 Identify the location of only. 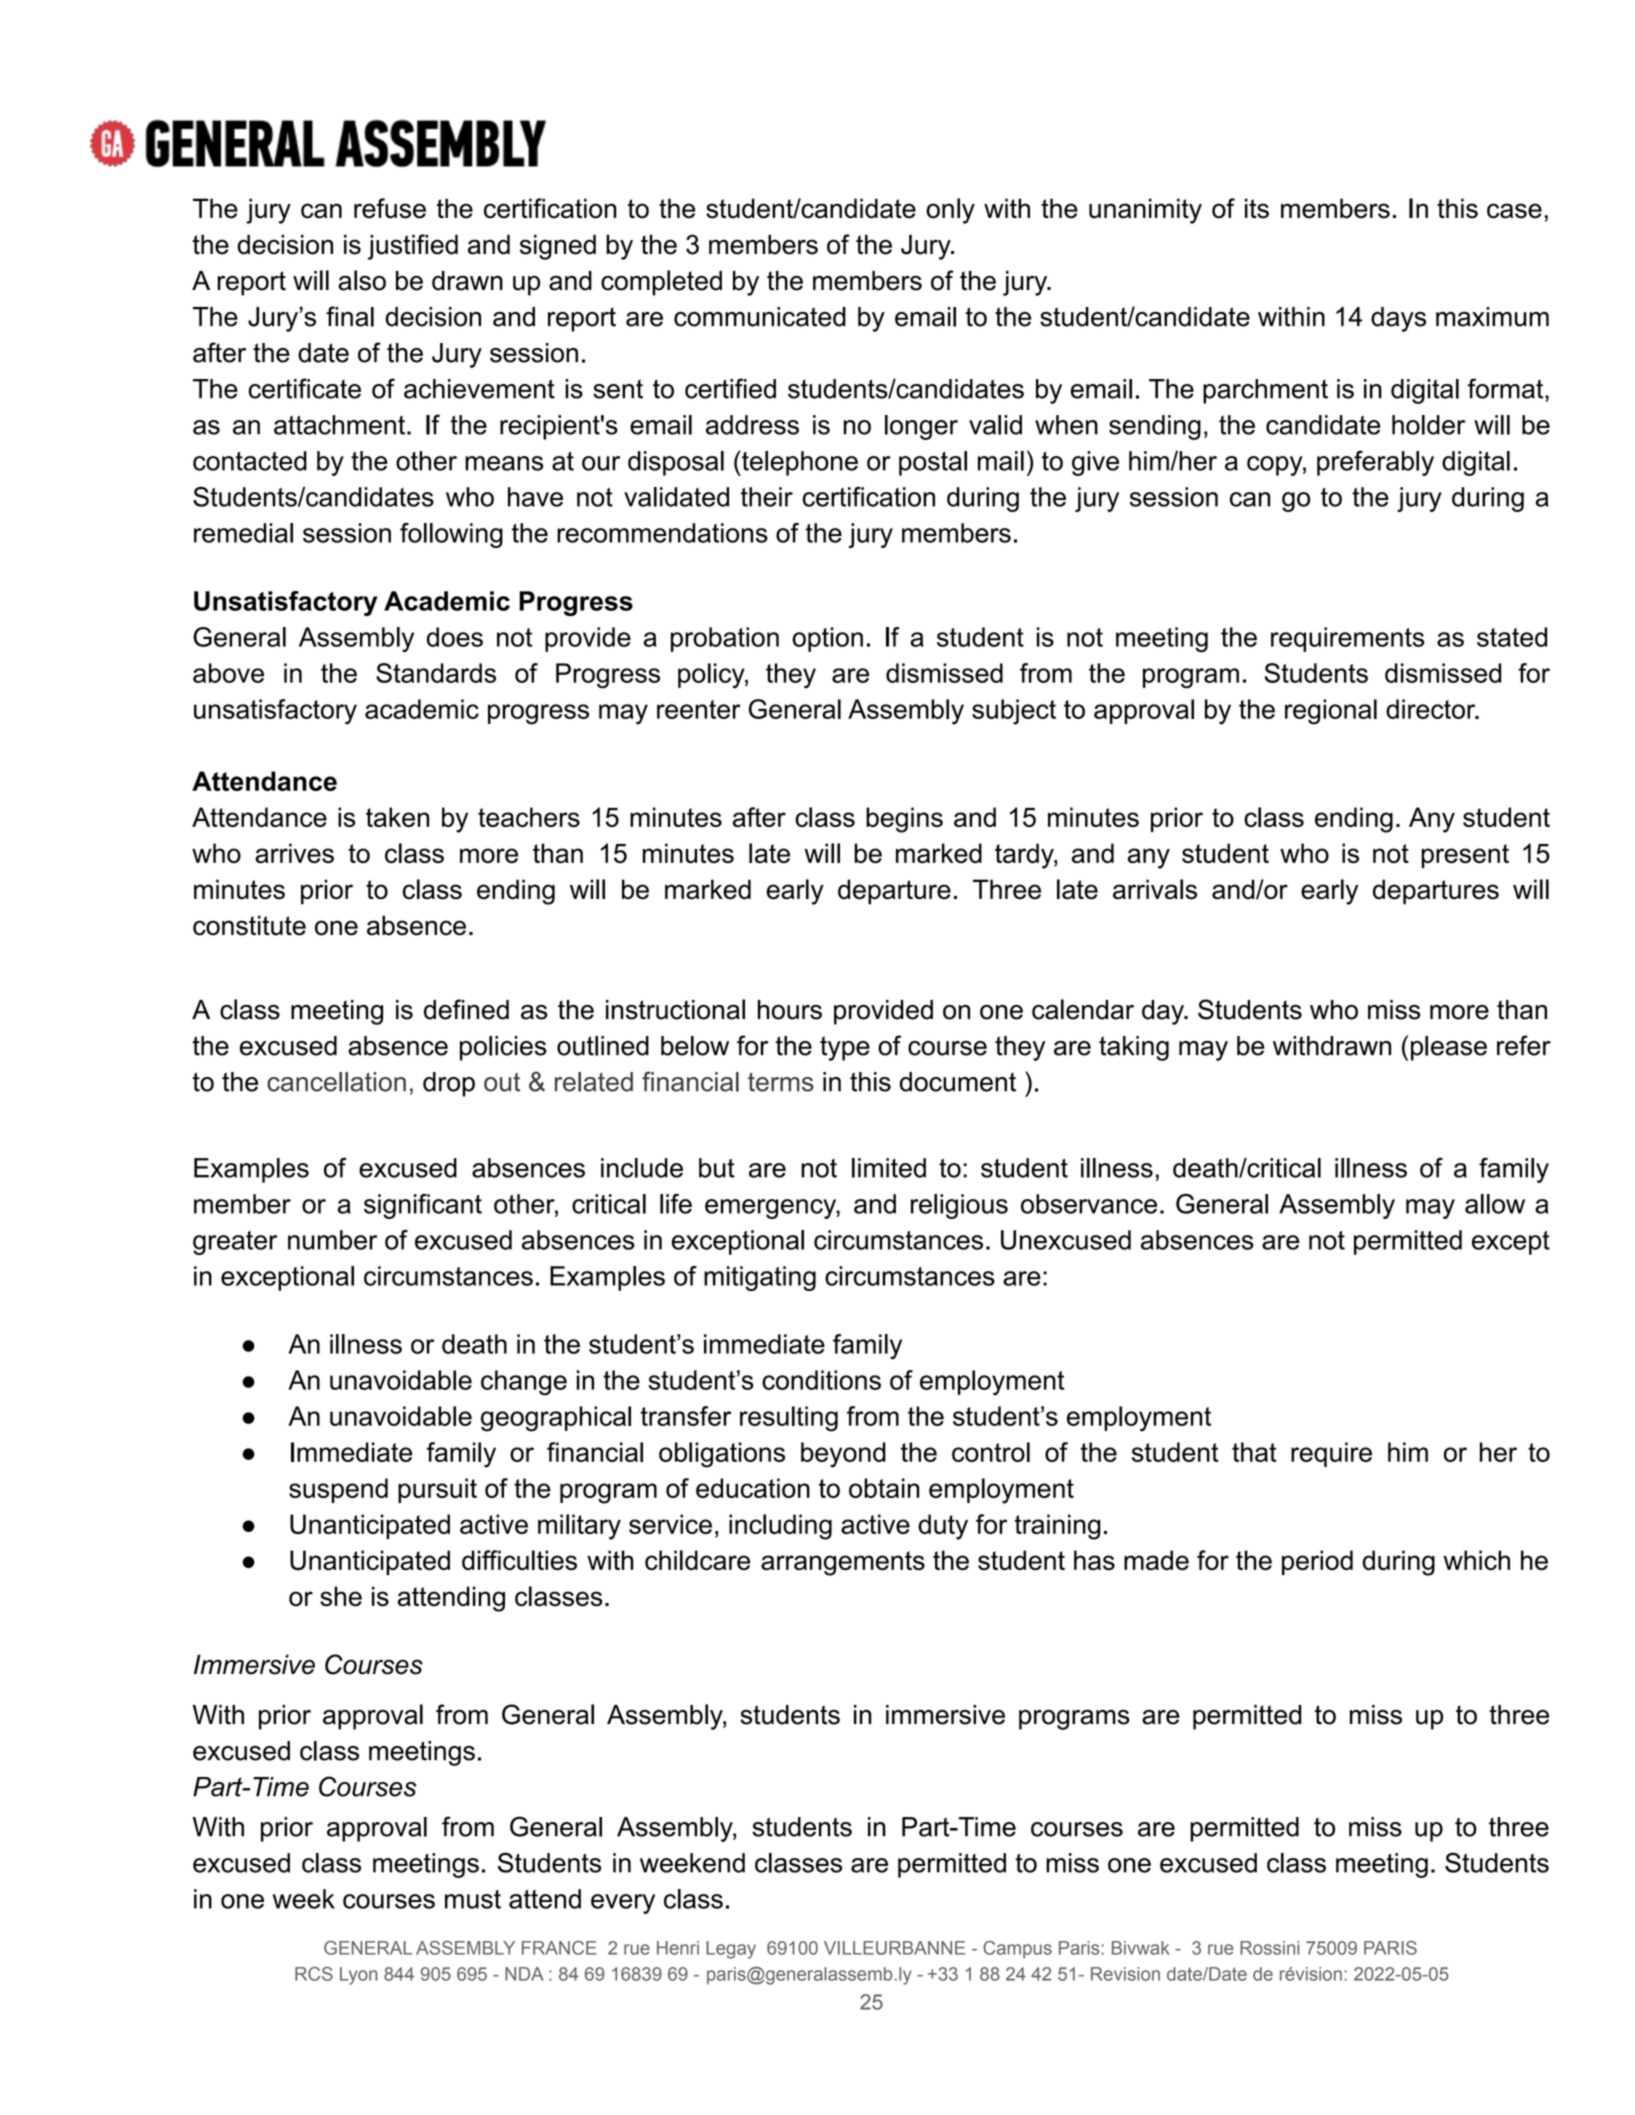
(950, 211).
